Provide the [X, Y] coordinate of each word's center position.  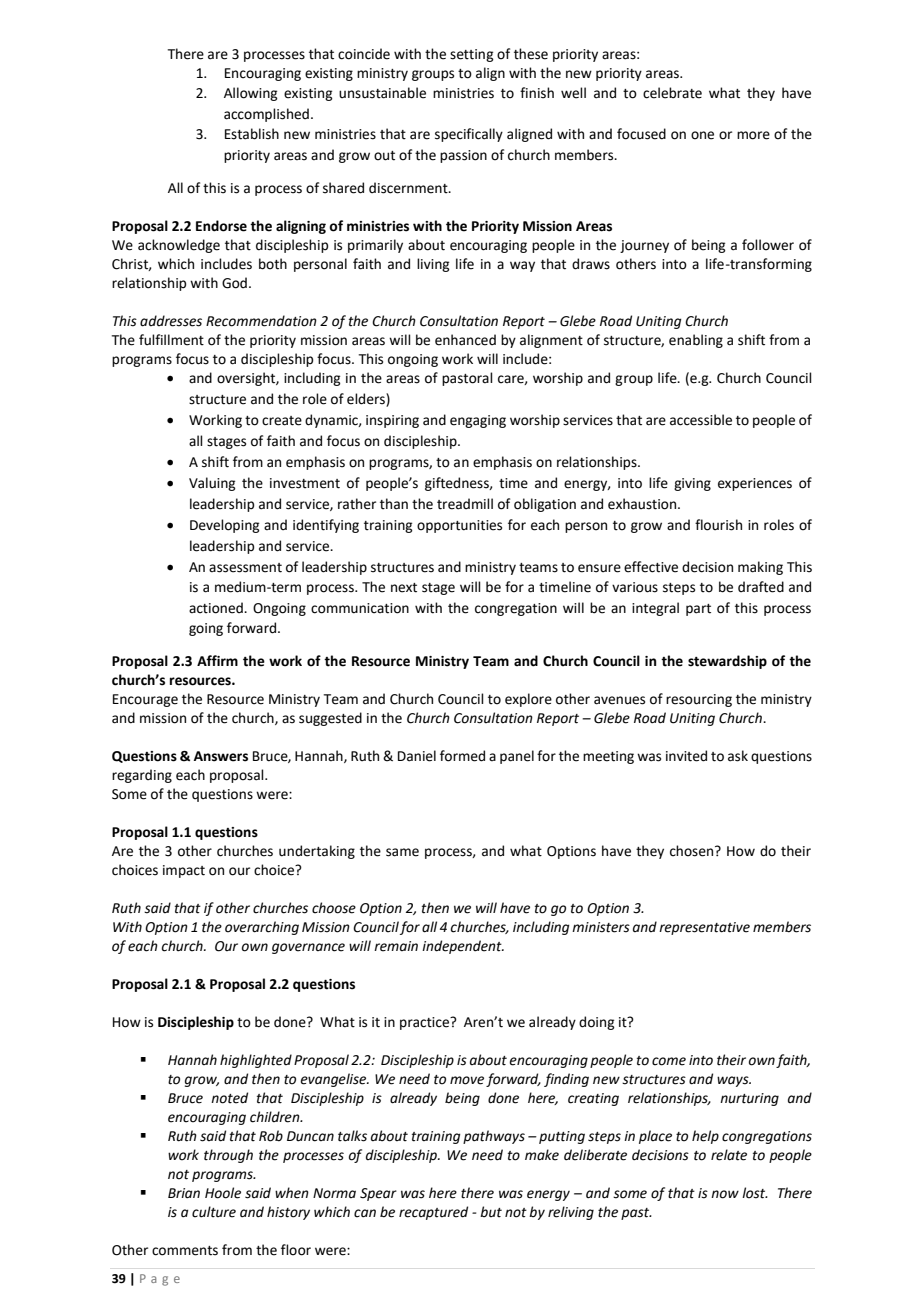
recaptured [433, 1213]
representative [704, 928]
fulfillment [171, 340]
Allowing [251, 94]
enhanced [465, 340]
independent [463, 947]
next [404, 588]
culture [214, 1212]
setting [472, 55]
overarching [262, 928]
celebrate [672, 93]
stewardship [727, 662]
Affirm [217, 660]
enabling [696, 341]
